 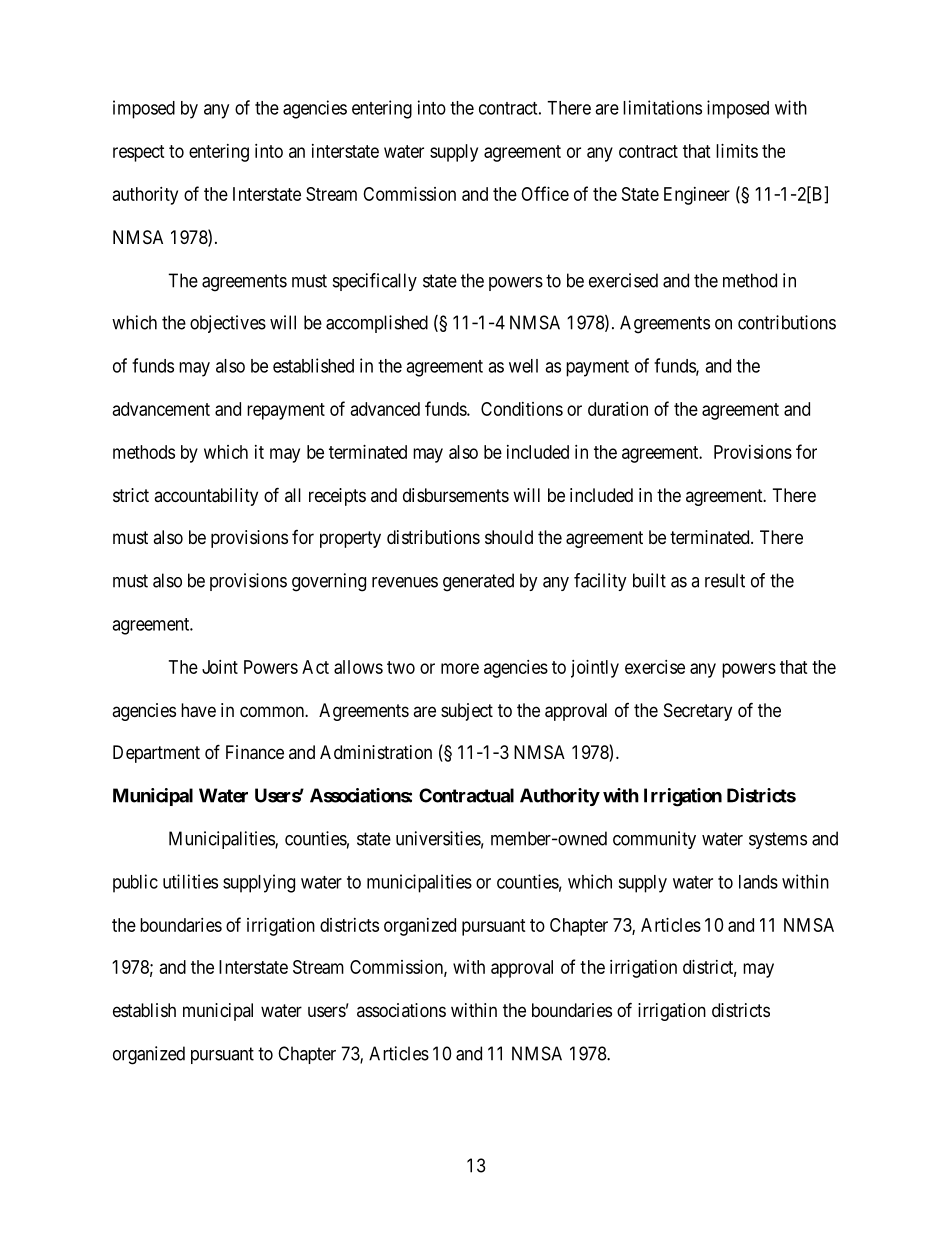 I want to click on respect, so click(x=139, y=153).
